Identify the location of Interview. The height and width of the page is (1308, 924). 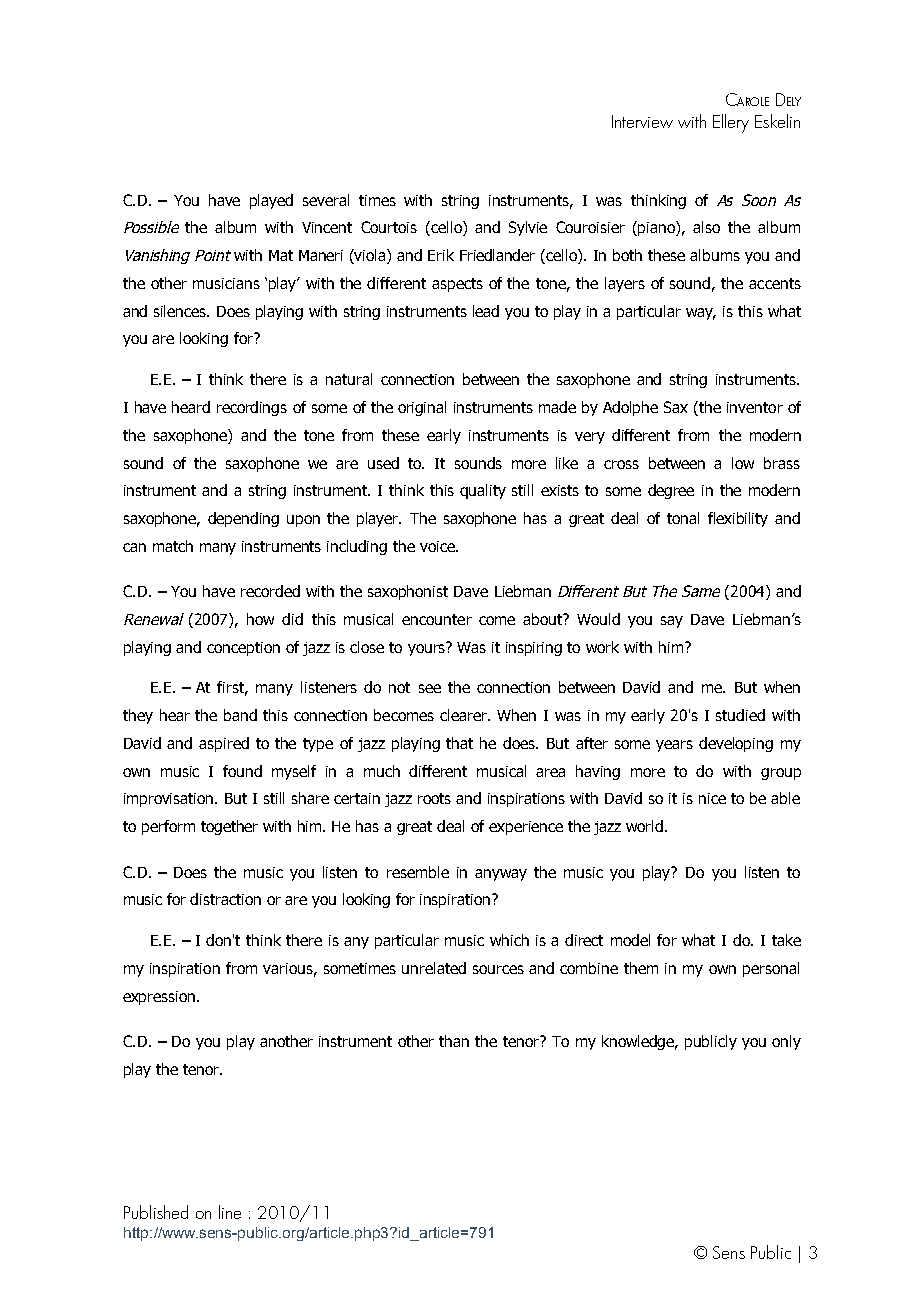
(642, 121).
